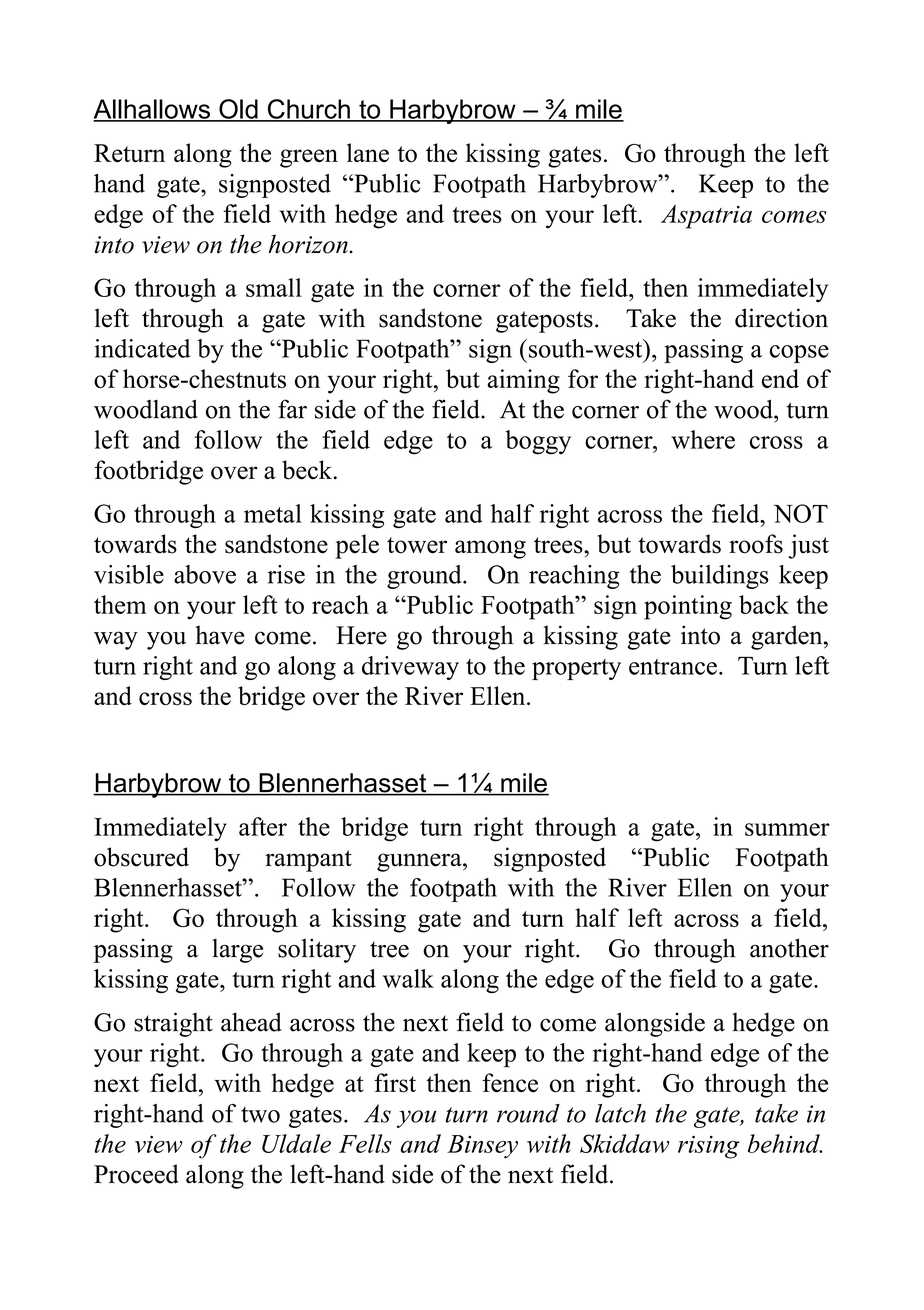 The width and height of the document is (924, 1310). I want to click on end, so click(780, 378).
